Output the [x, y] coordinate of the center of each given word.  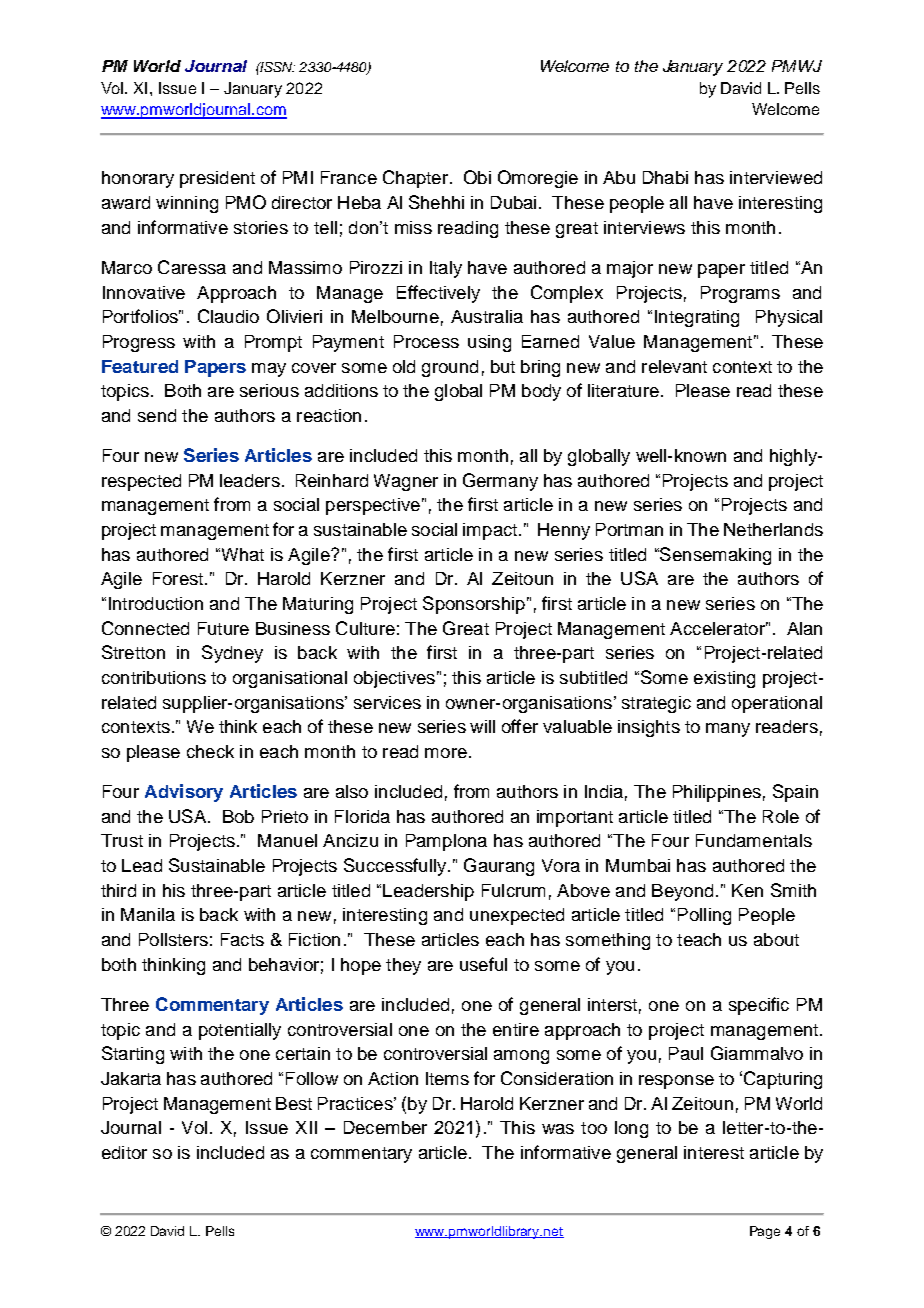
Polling [704, 916]
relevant [674, 366]
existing [724, 679]
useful [483, 964]
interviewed [776, 177]
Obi [477, 177]
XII [306, 1127]
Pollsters [173, 939]
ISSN [276, 67]
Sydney [232, 654]
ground [450, 368]
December [385, 1127]
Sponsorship [474, 605]
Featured [140, 366]
